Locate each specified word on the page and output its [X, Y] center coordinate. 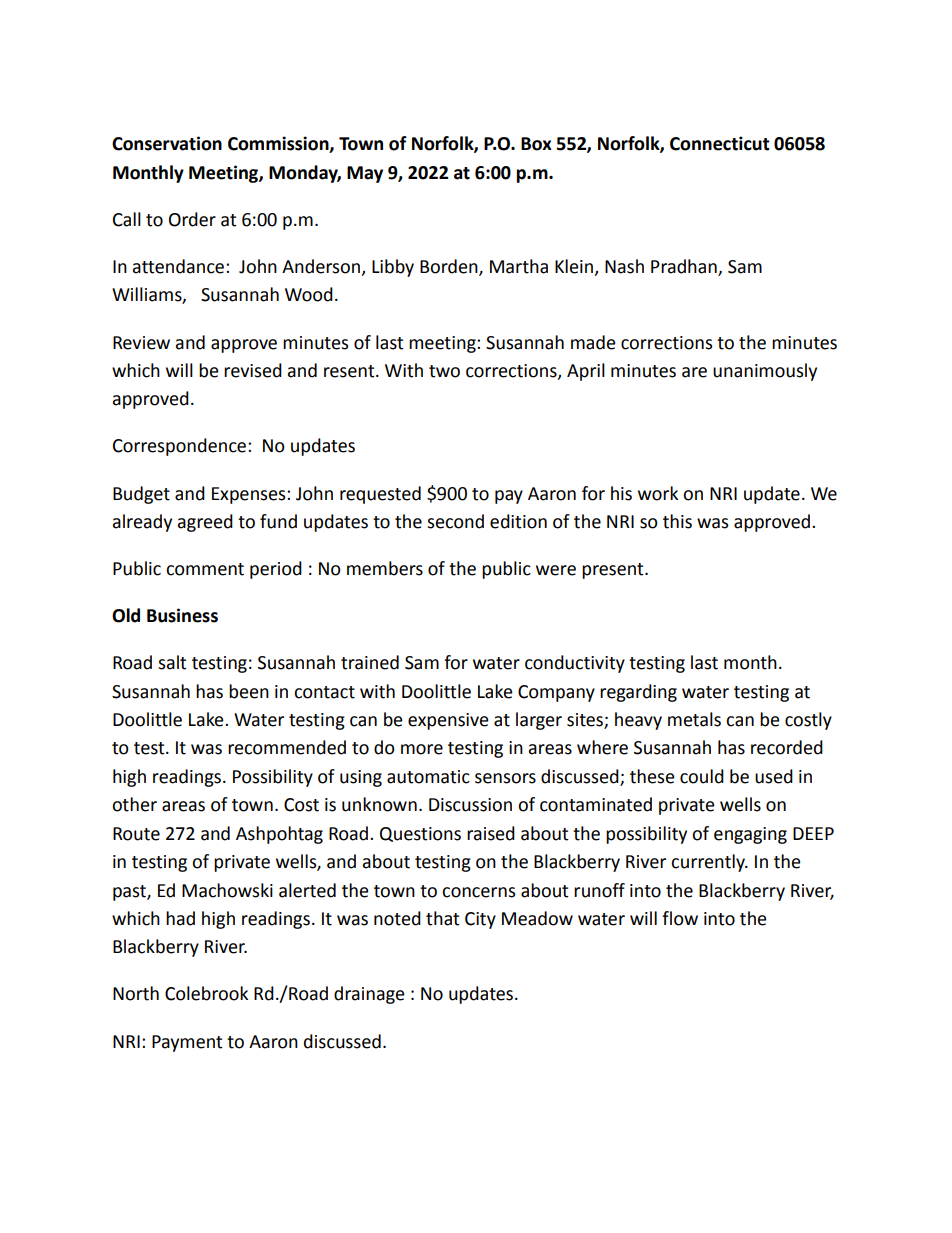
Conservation [167, 143]
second [455, 521]
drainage [369, 995]
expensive [448, 721]
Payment [187, 1043]
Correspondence [181, 447]
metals [694, 719]
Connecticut [720, 143]
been [249, 691]
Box [536, 144]
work [658, 493]
